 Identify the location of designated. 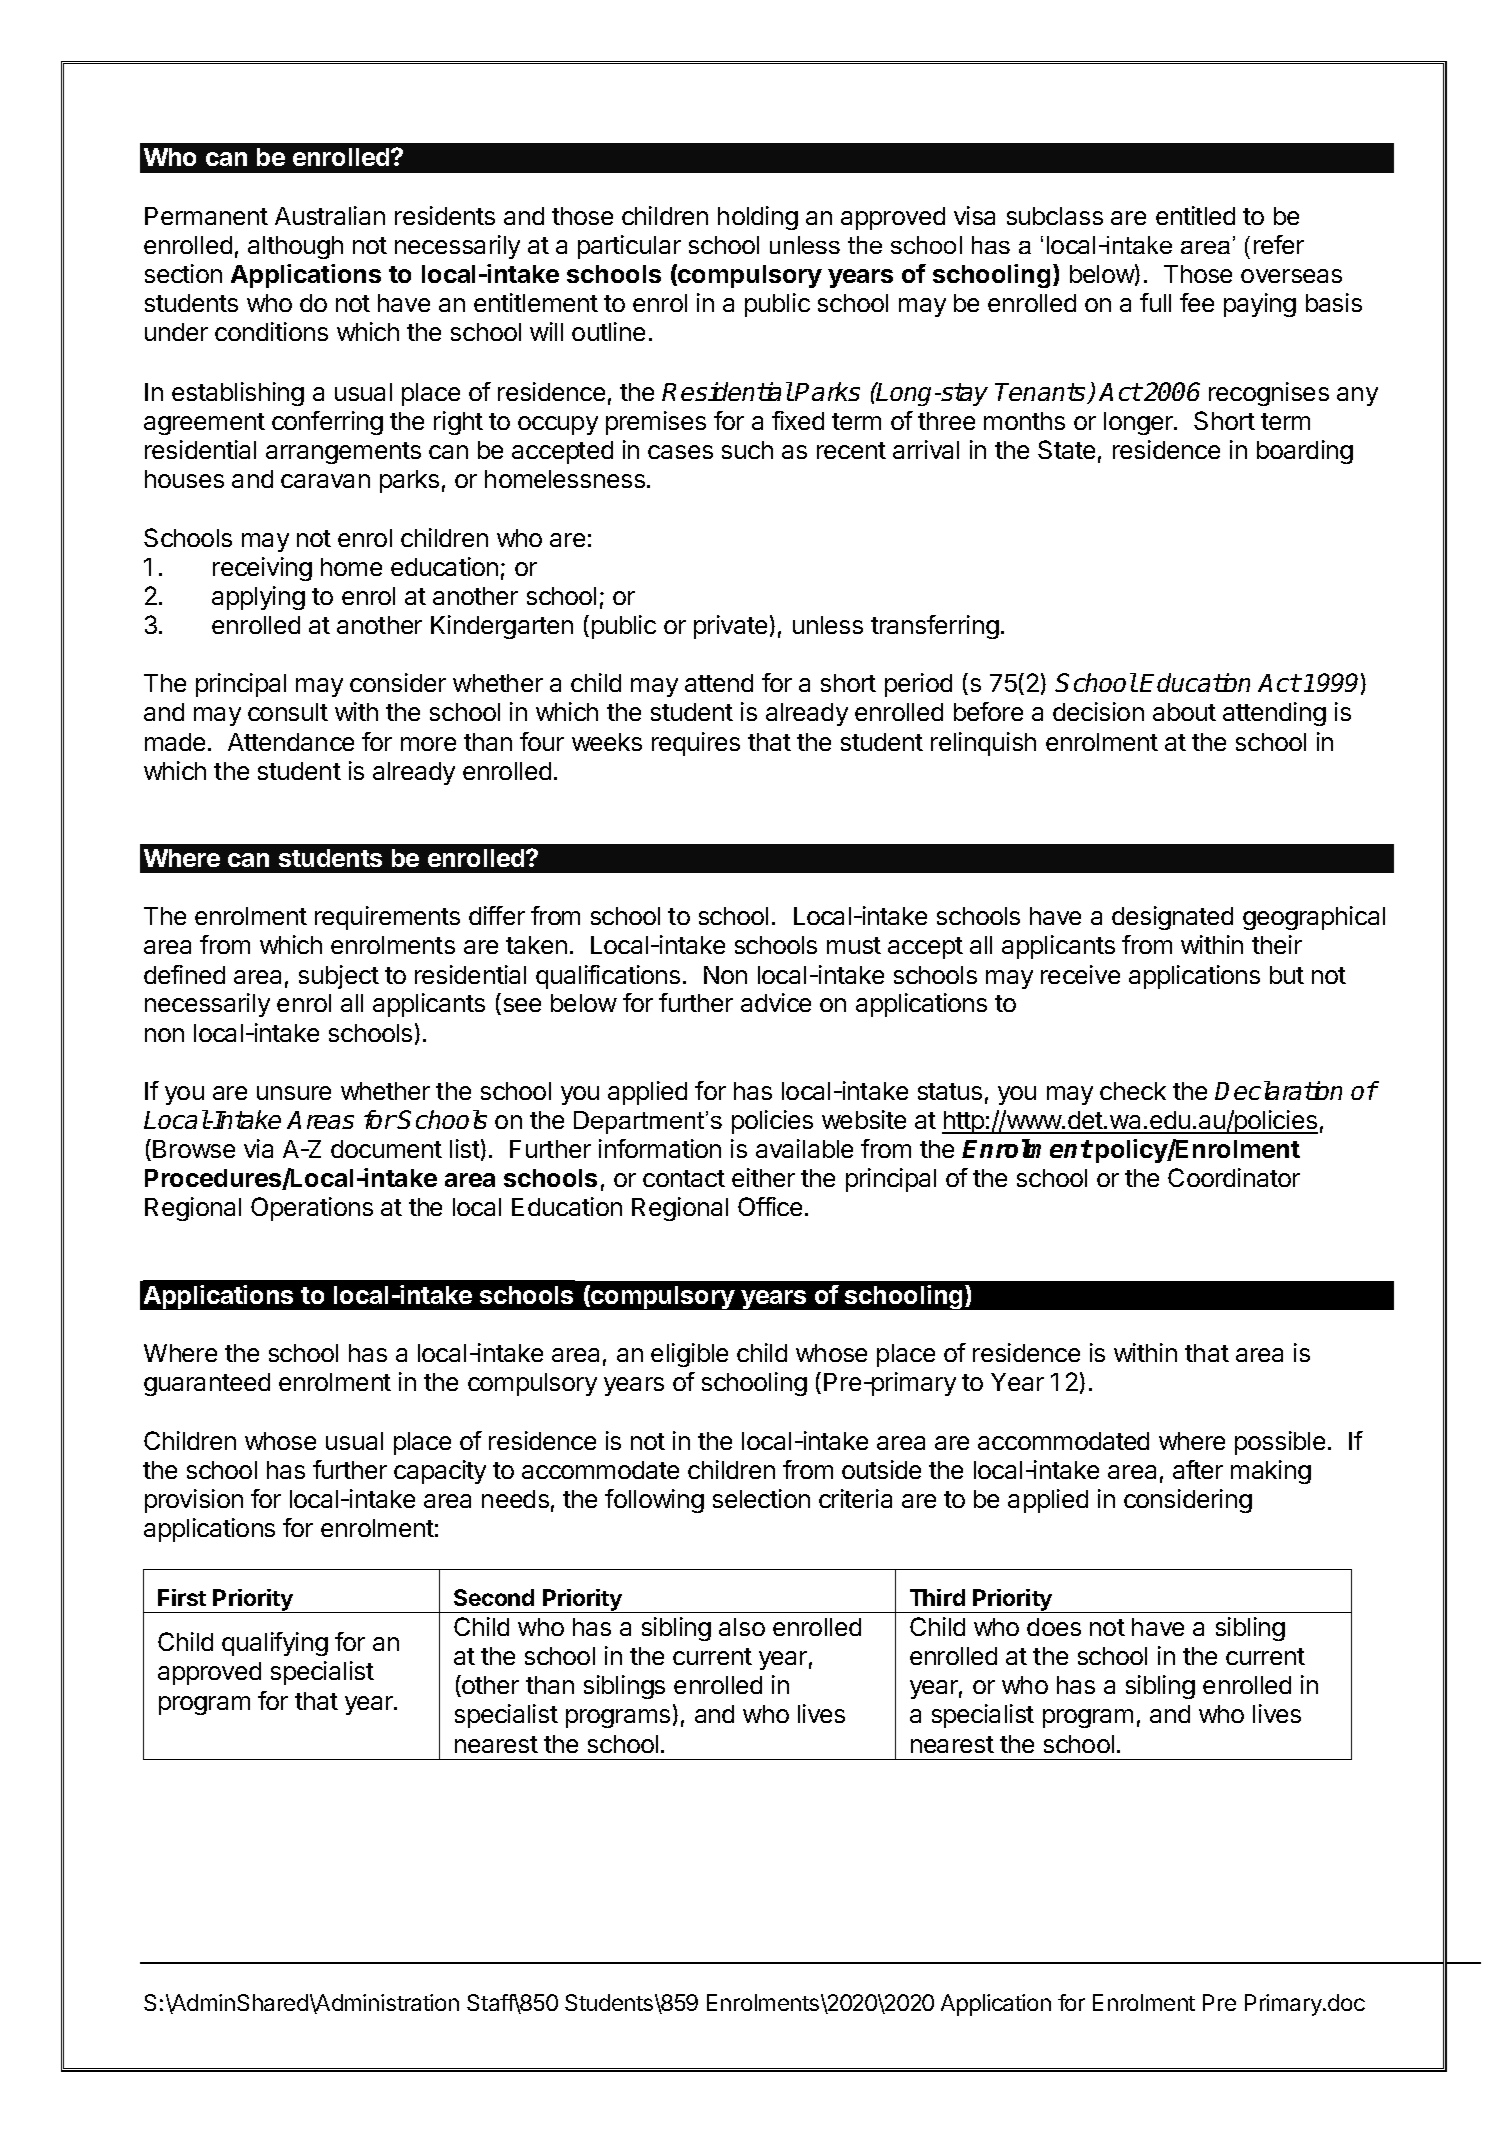
(1172, 918).
